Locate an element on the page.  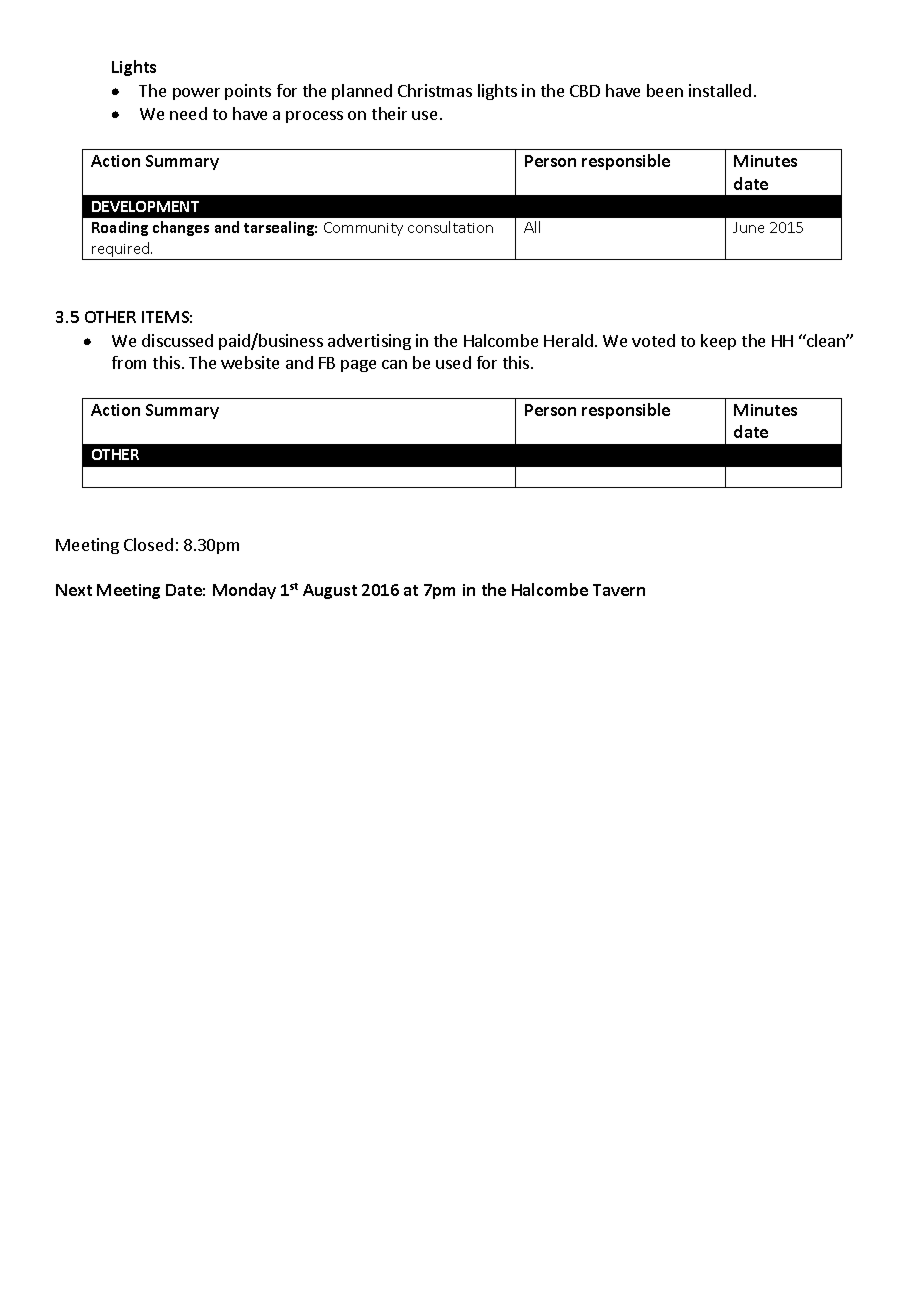
been is located at coordinates (665, 90).
